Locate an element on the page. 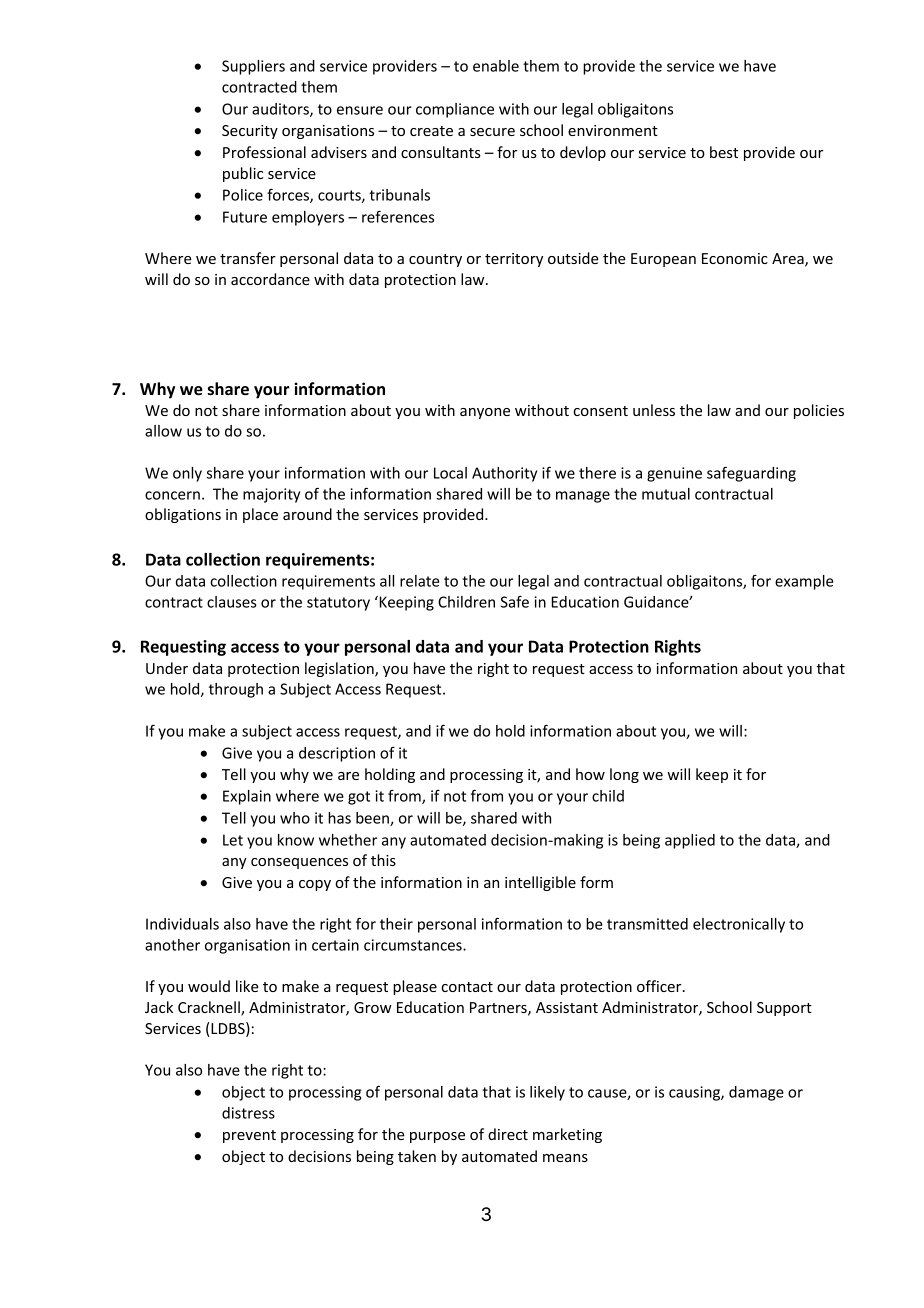  best is located at coordinates (724, 152).
